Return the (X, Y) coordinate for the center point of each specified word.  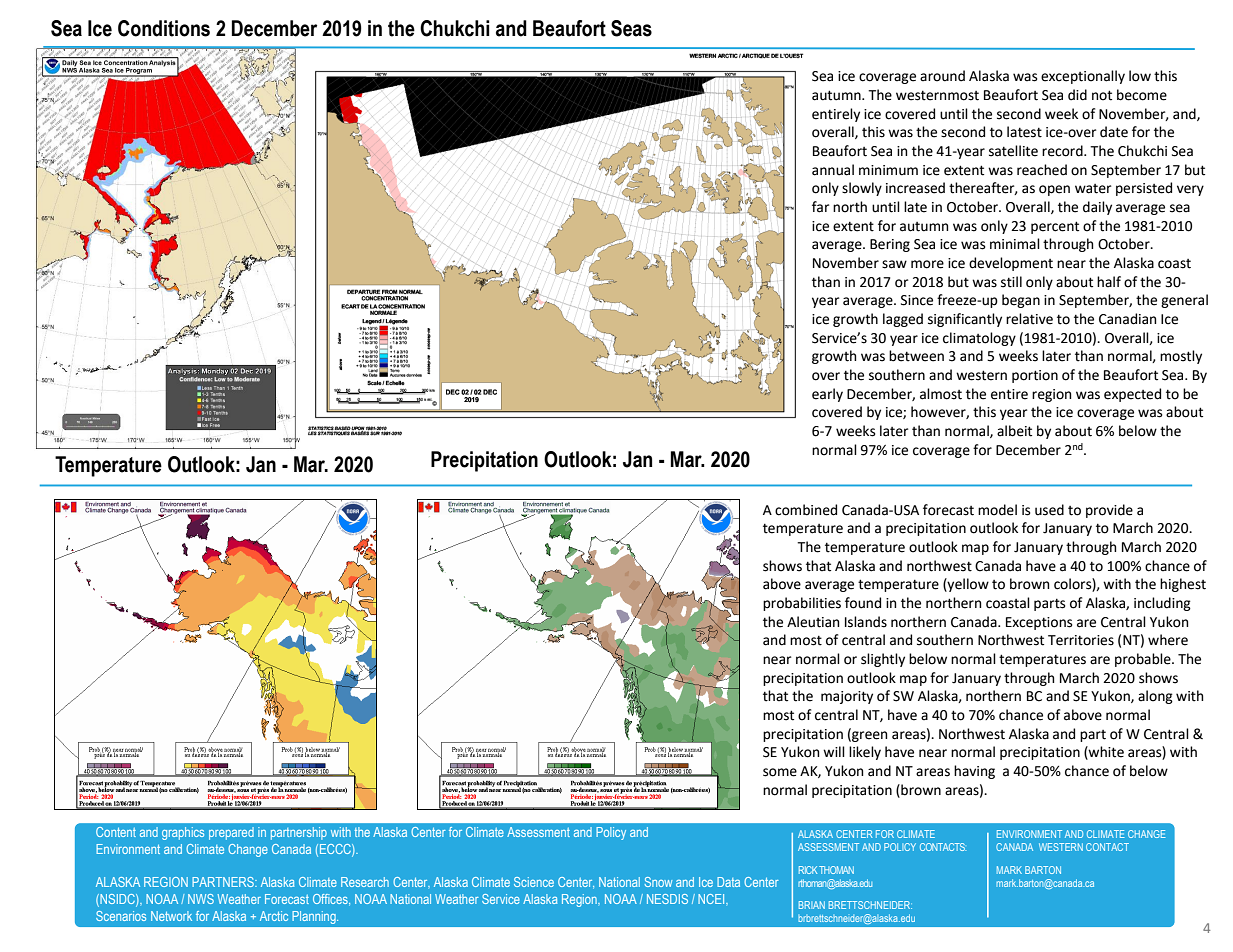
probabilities (802, 604)
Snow (658, 882)
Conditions (164, 28)
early (827, 395)
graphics (183, 833)
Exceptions (1039, 623)
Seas (631, 28)
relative (1029, 319)
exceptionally (1083, 77)
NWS (201, 899)
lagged (903, 320)
